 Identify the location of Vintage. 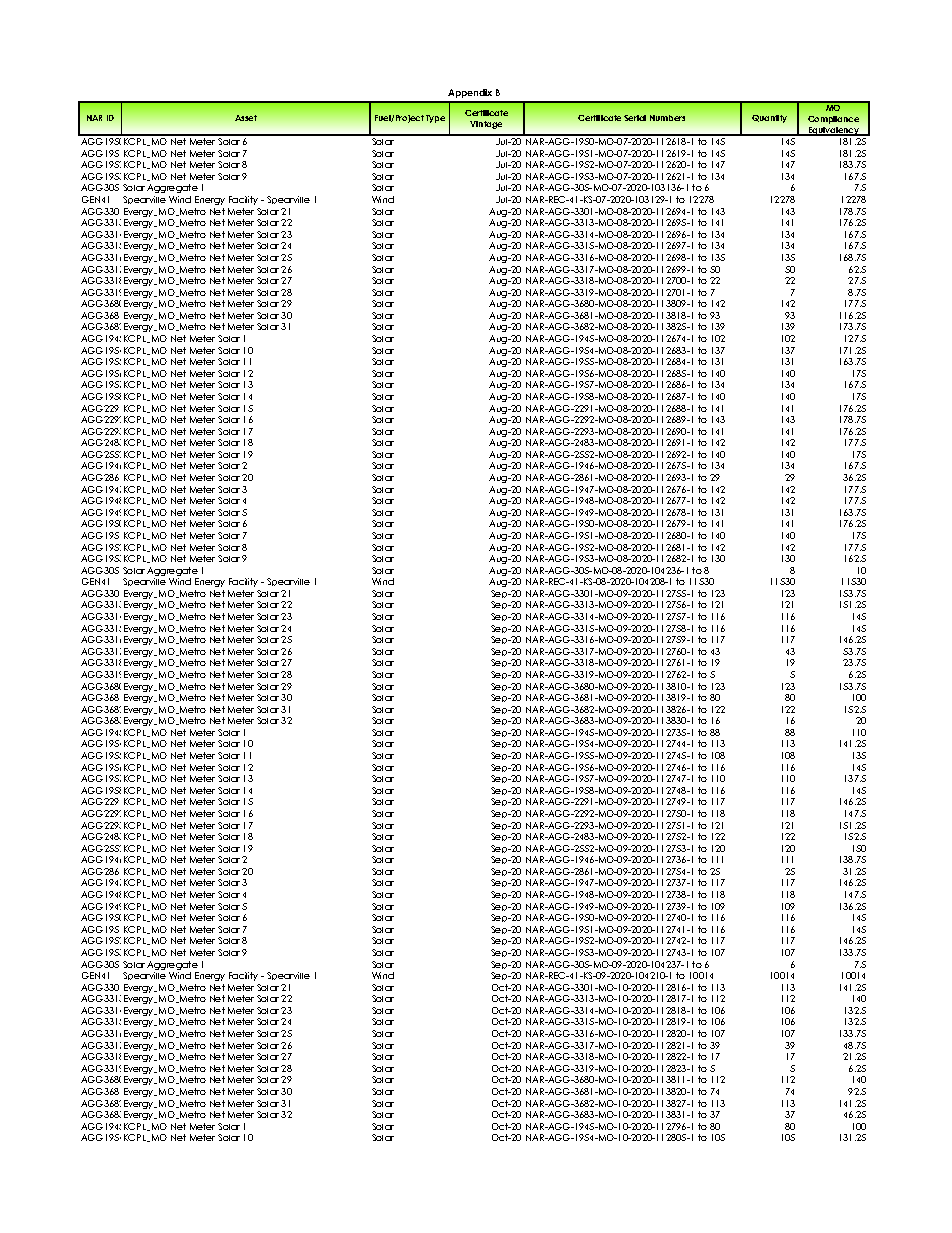
(486, 125).
